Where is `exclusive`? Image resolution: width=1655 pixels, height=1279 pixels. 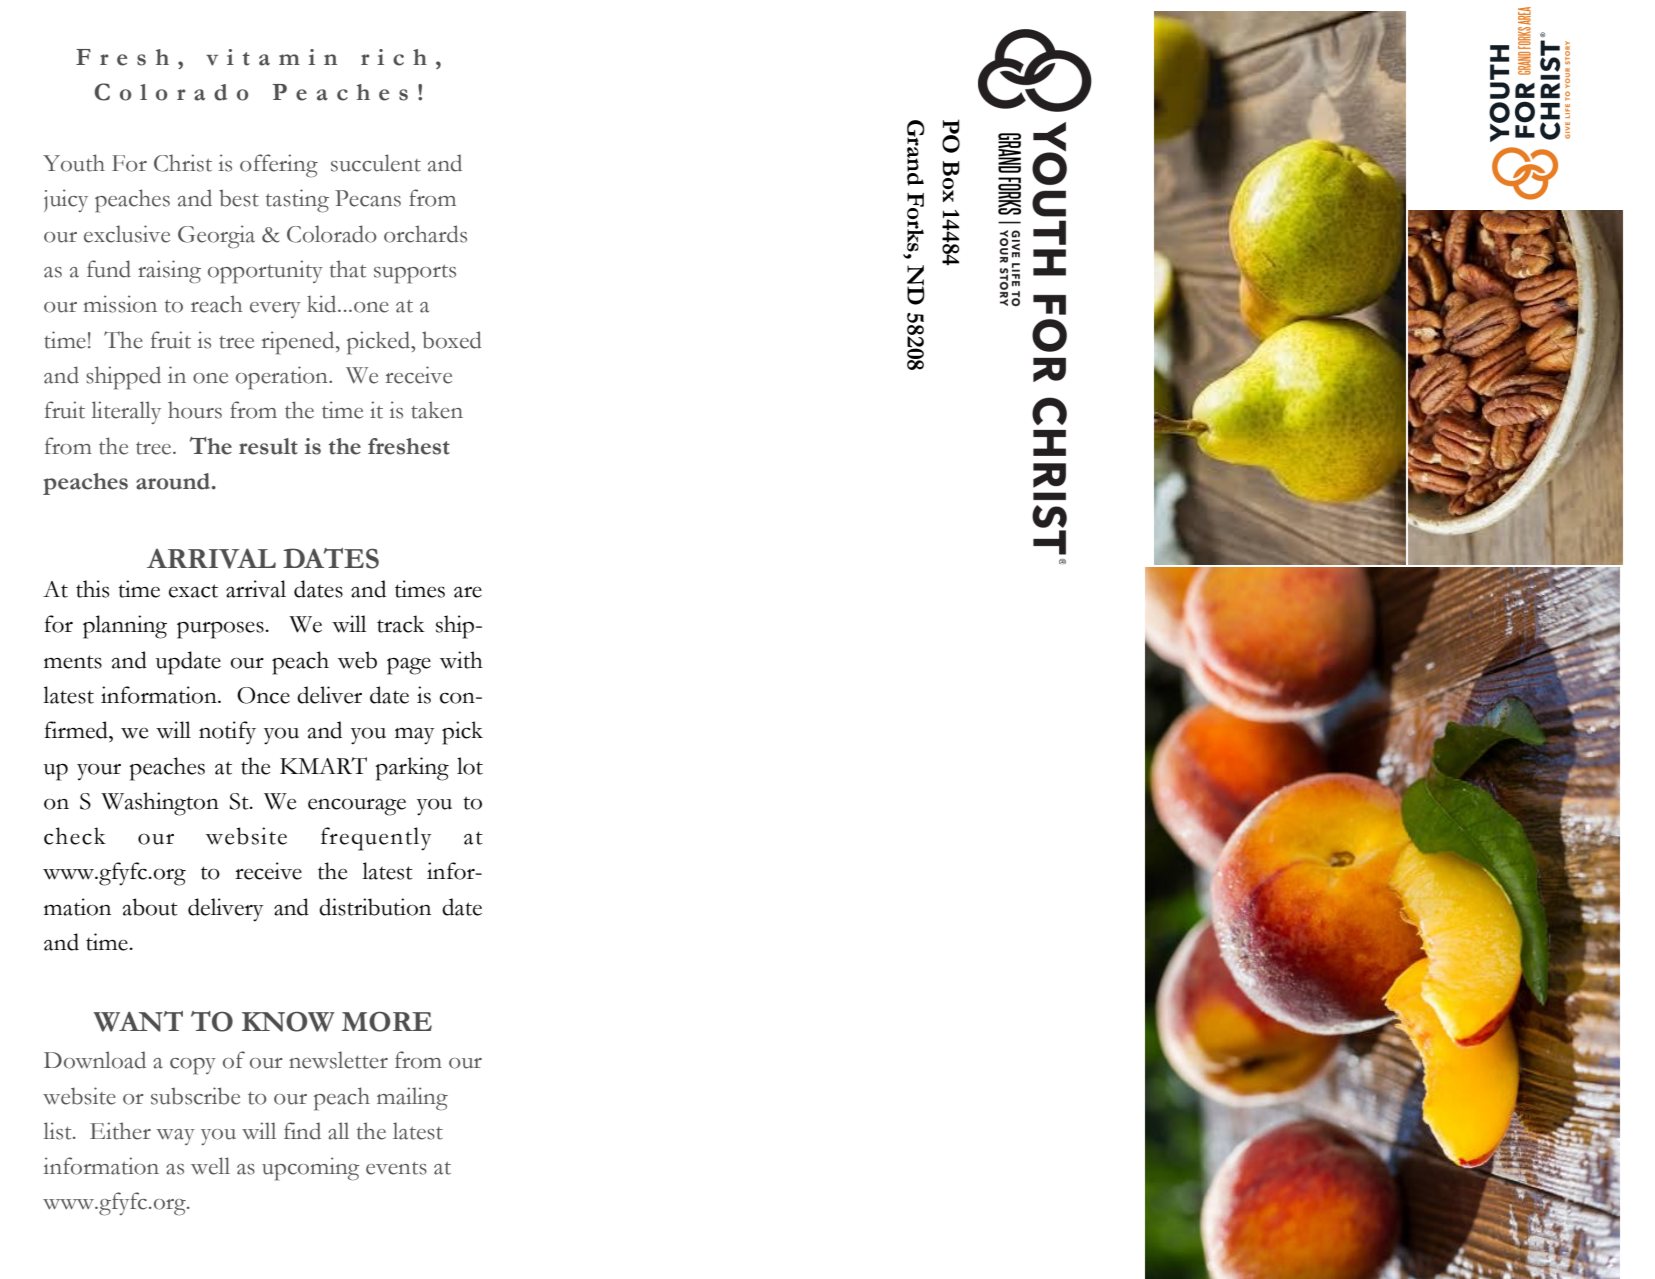 exclusive is located at coordinates (127, 234).
